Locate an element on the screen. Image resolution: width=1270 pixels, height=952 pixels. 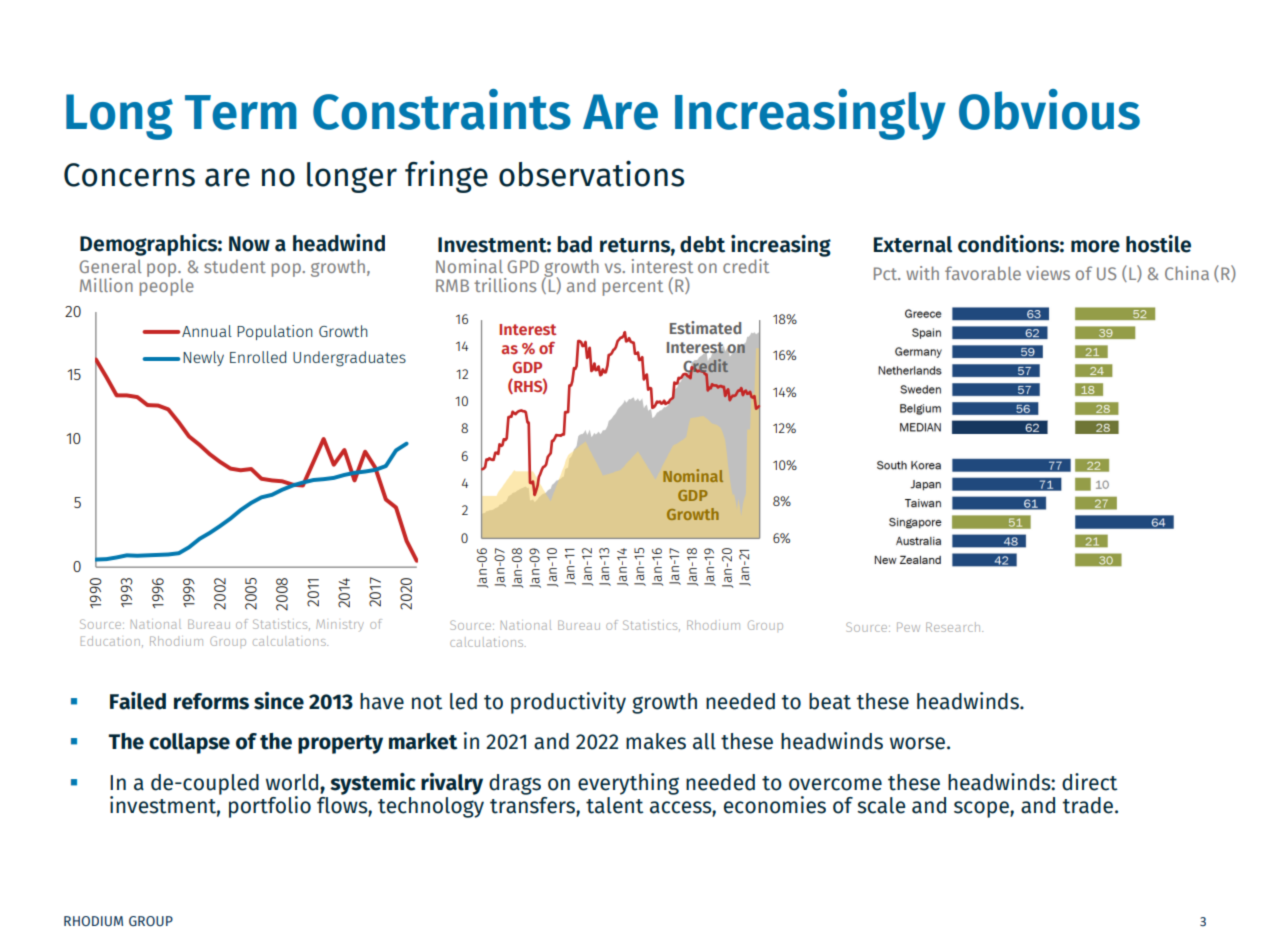
observations is located at coordinates (591, 173).
